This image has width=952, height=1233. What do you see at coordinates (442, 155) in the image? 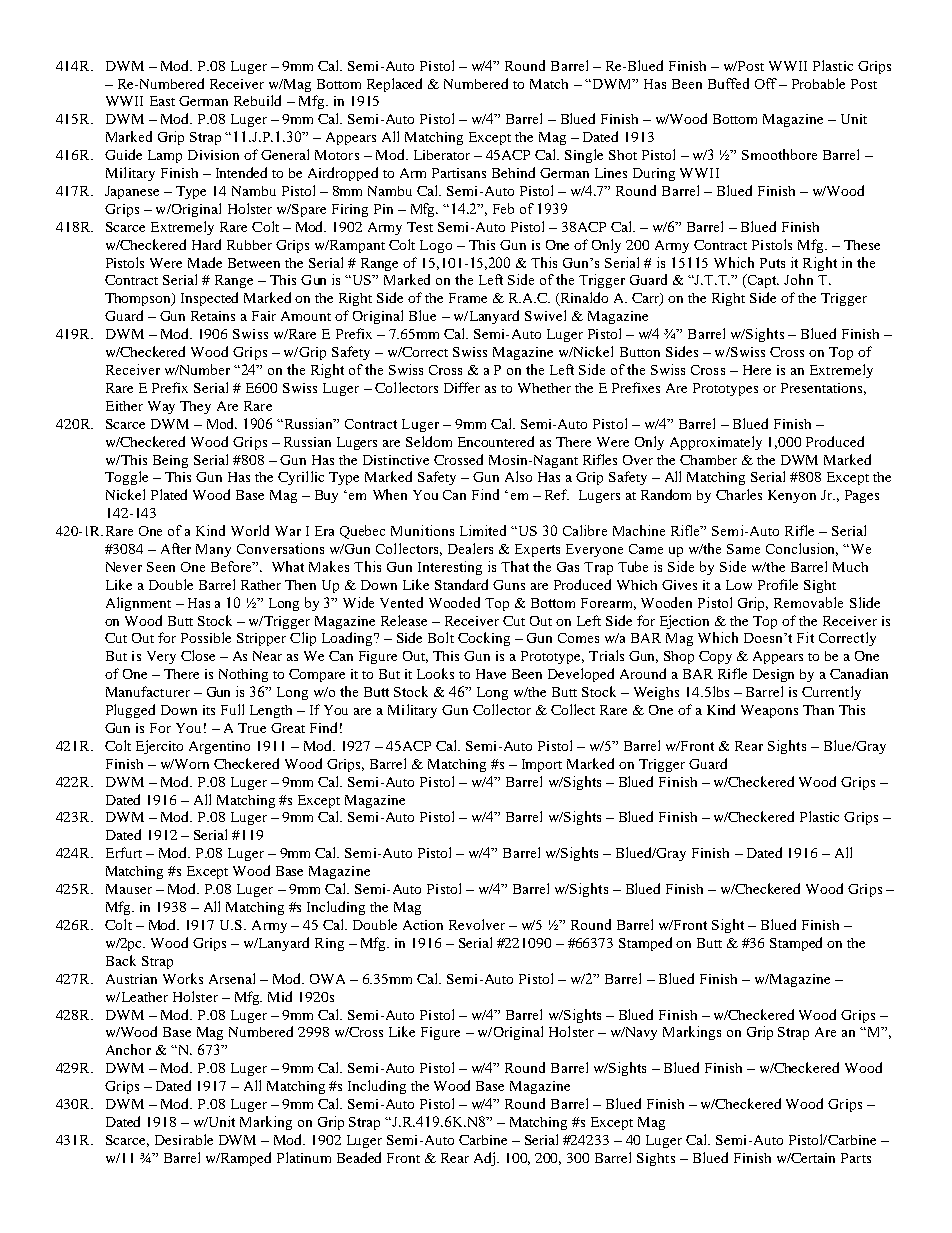
I see `Liberator` at bounding box center [442, 155].
